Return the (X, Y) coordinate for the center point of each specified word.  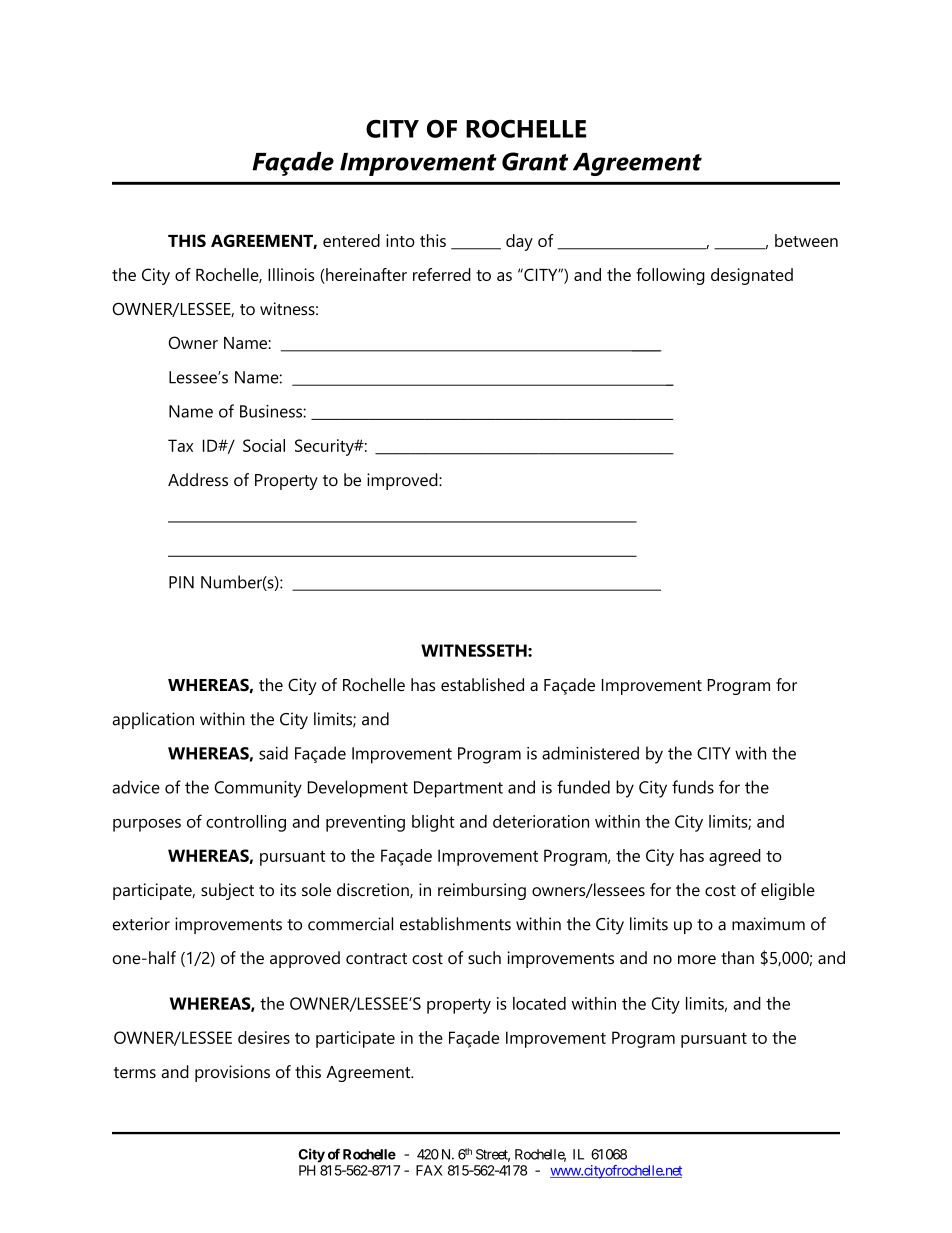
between (806, 240)
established (482, 685)
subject (227, 891)
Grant (535, 161)
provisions (232, 1073)
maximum (768, 924)
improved (403, 481)
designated (752, 276)
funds (693, 787)
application (153, 720)
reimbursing (482, 891)
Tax (180, 445)
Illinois (291, 274)
